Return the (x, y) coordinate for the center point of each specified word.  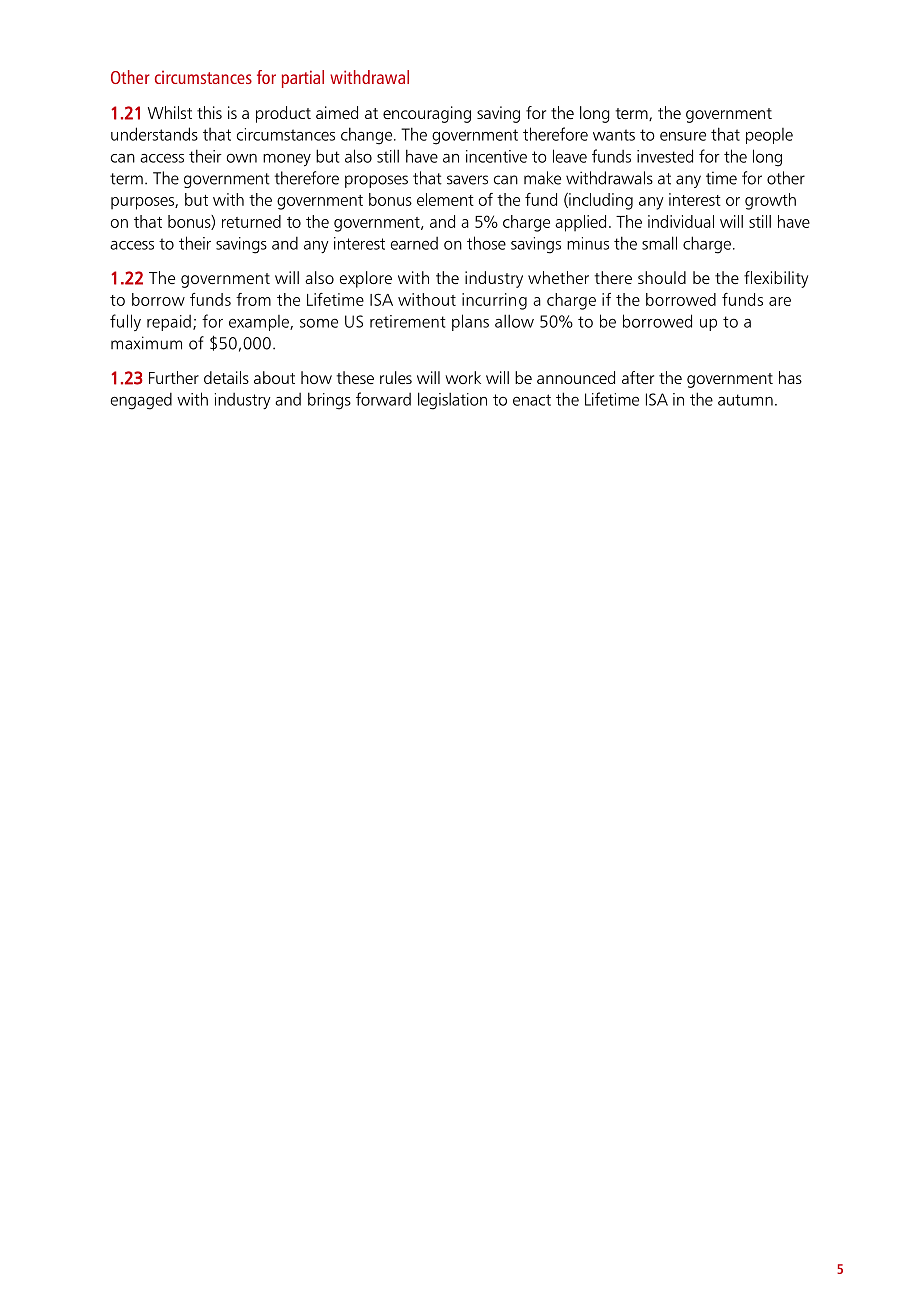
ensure (683, 136)
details (226, 377)
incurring (494, 301)
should (662, 277)
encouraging (427, 114)
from (253, 299)
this (209, 112)
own (242, 158)
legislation (452, 401)
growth (770, 201)
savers (467, 180)
